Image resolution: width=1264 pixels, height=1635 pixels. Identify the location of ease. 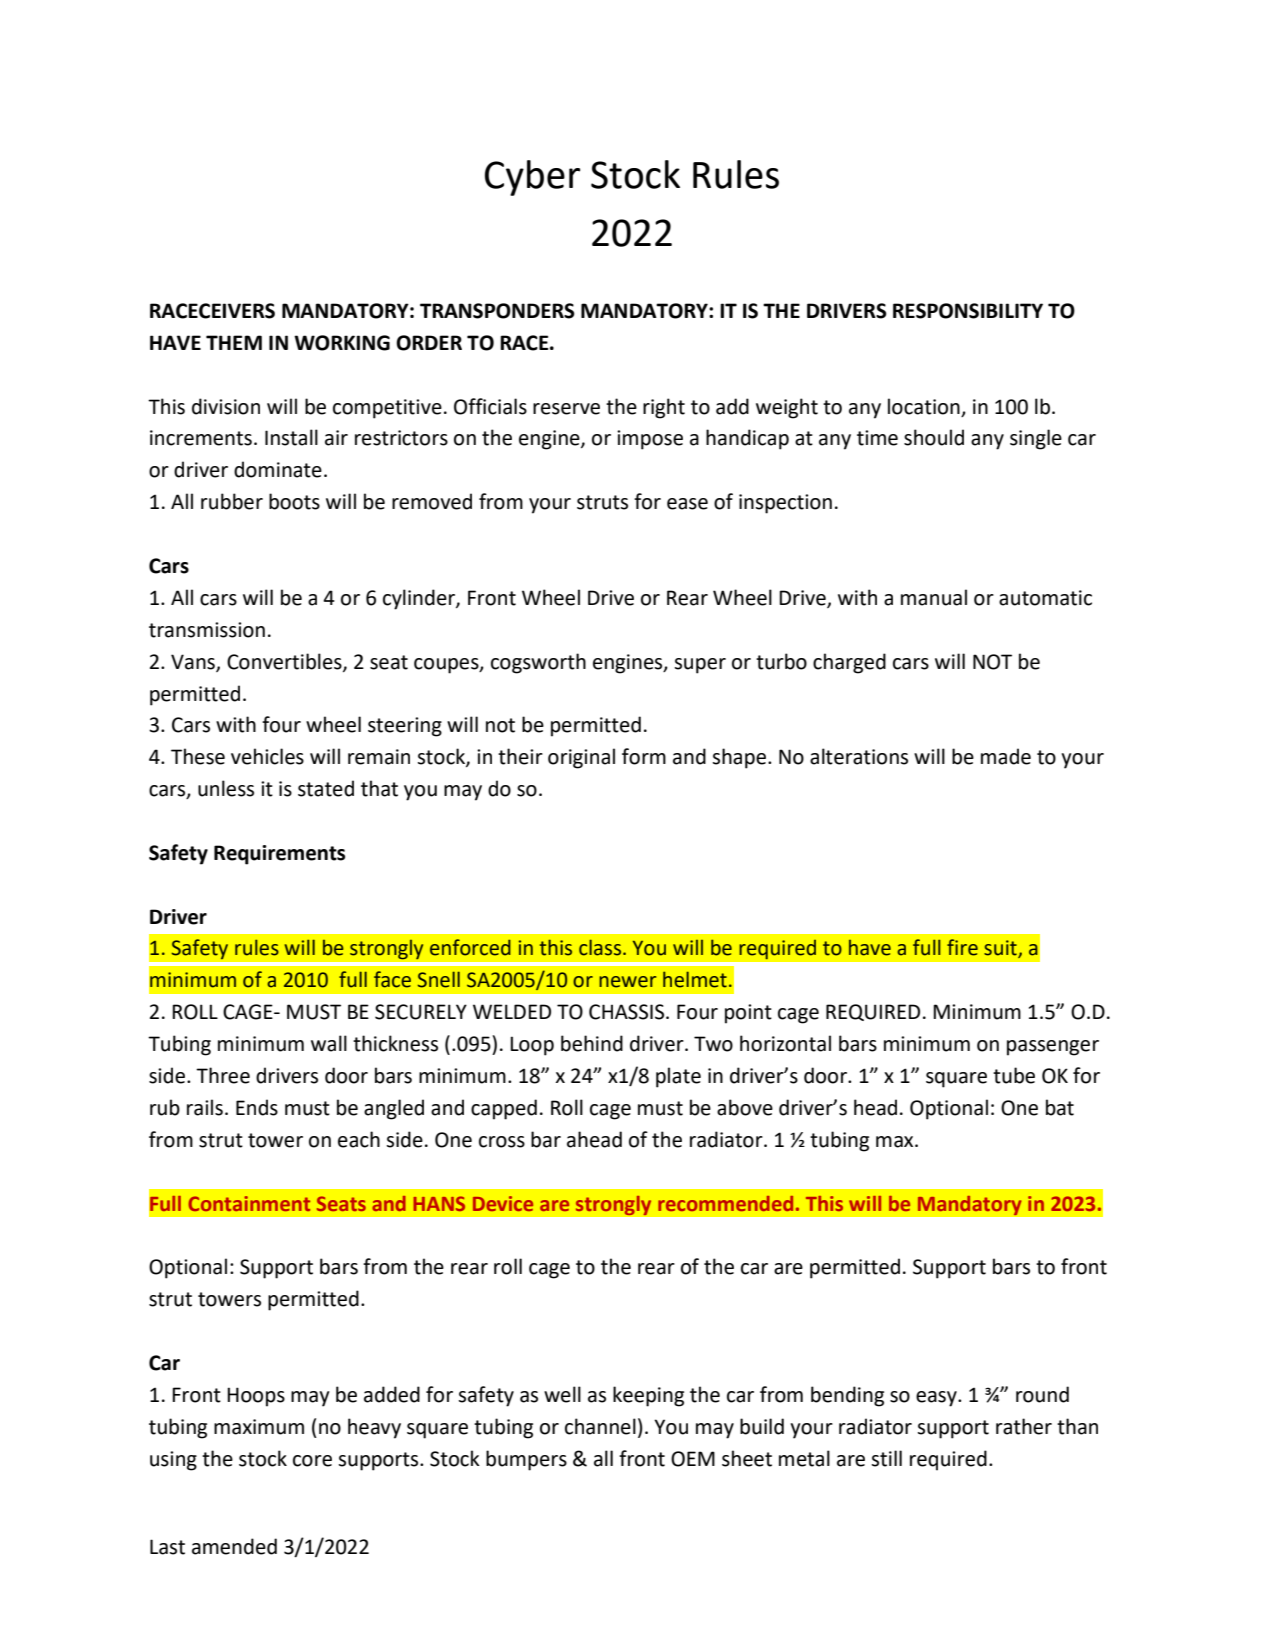
(687, 504).
